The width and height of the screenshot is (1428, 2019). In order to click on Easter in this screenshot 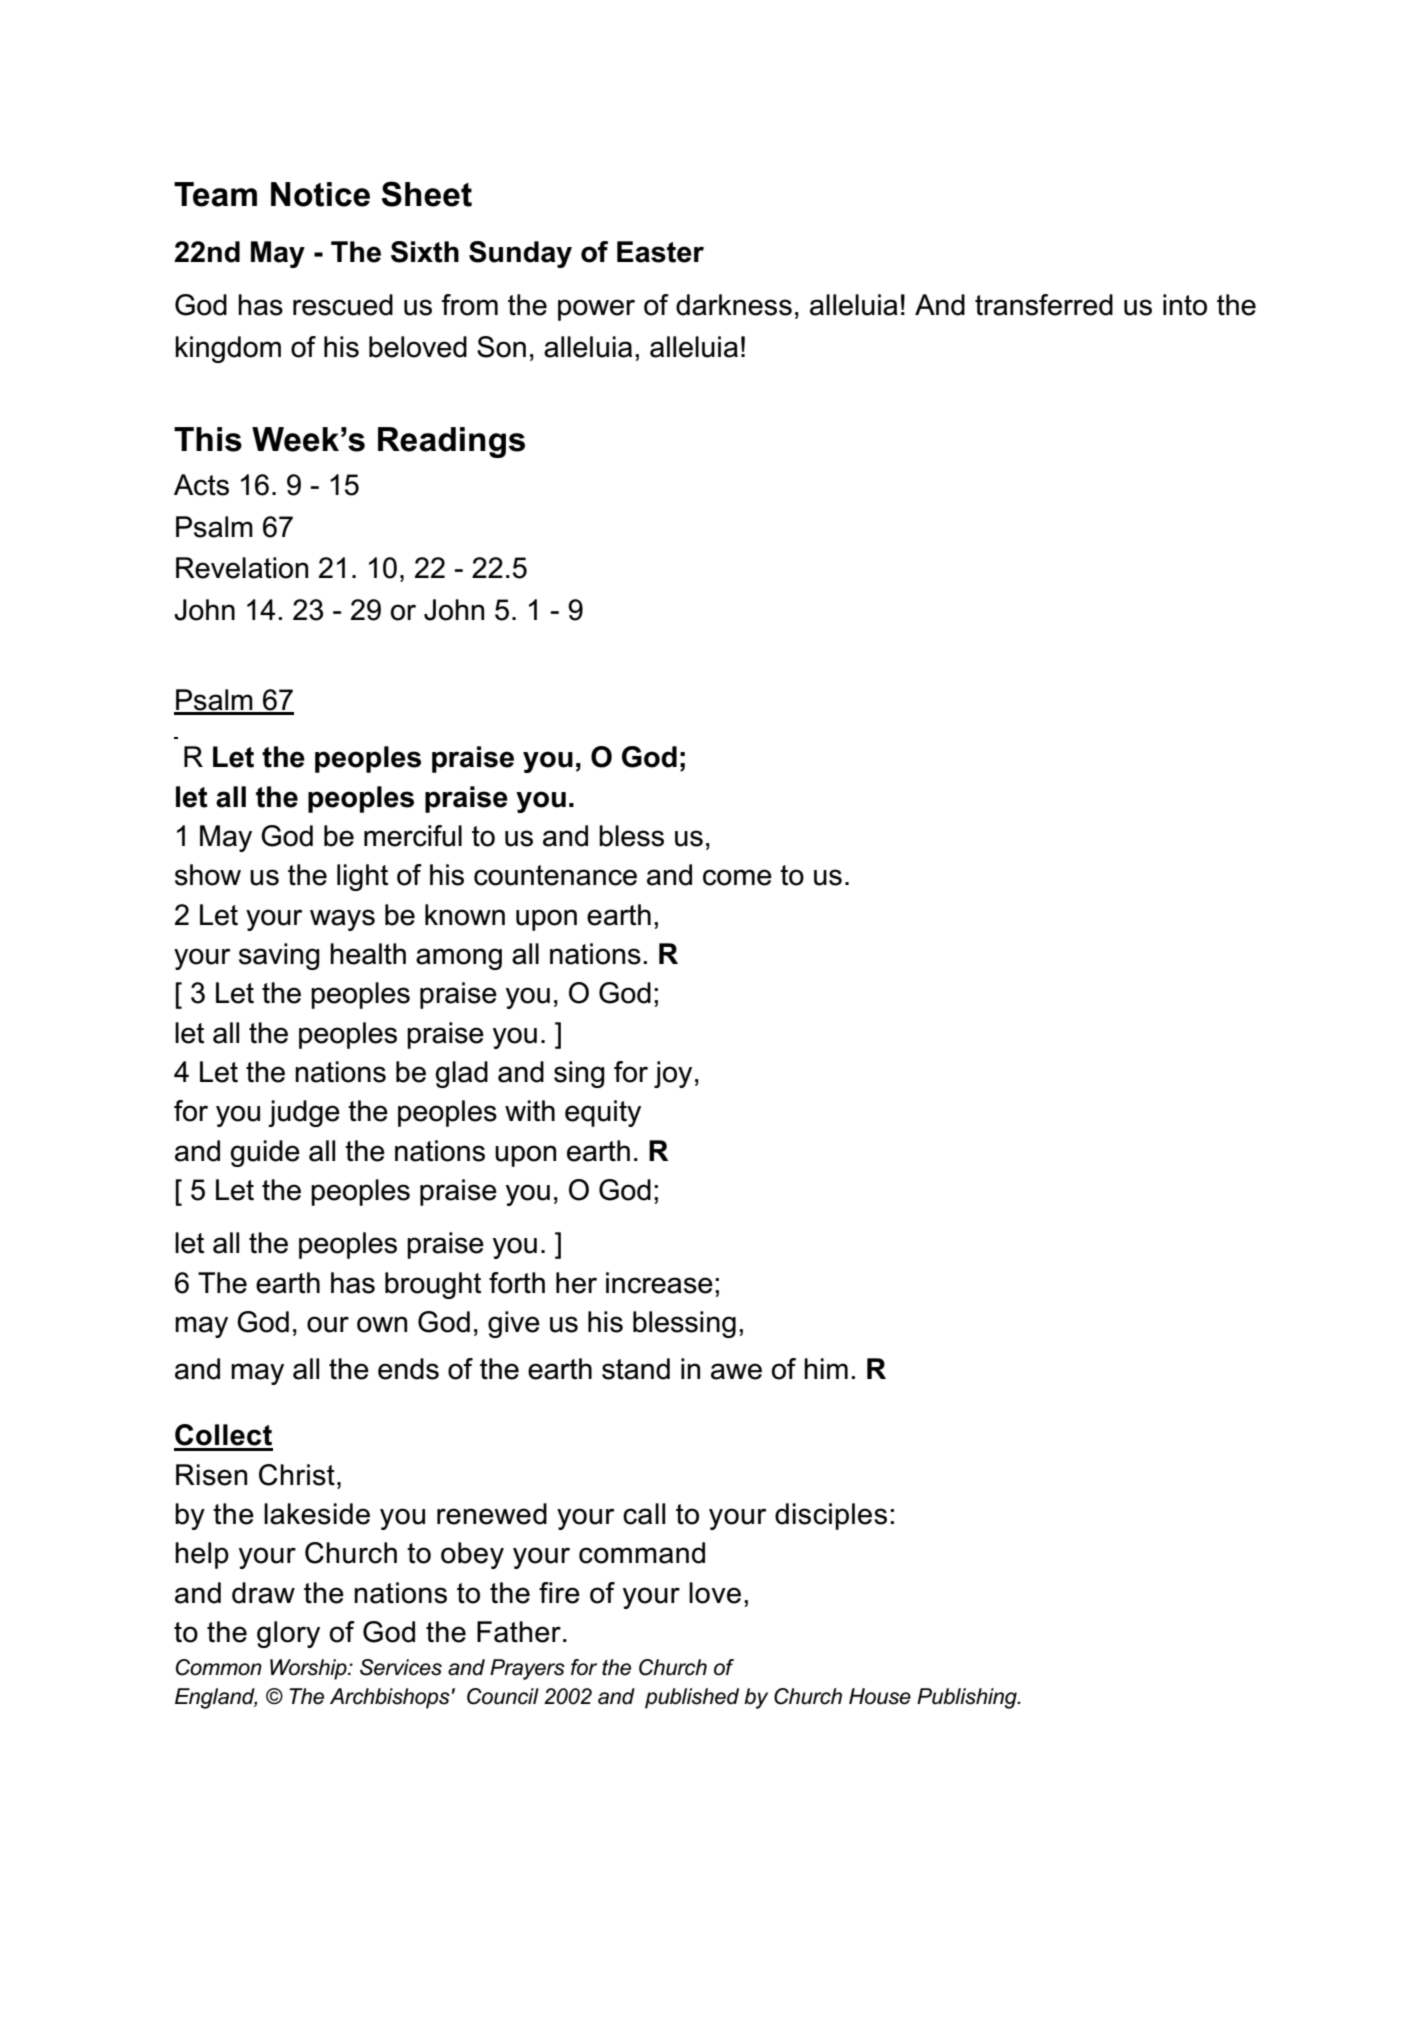, I will do `click(660, 252)`.
